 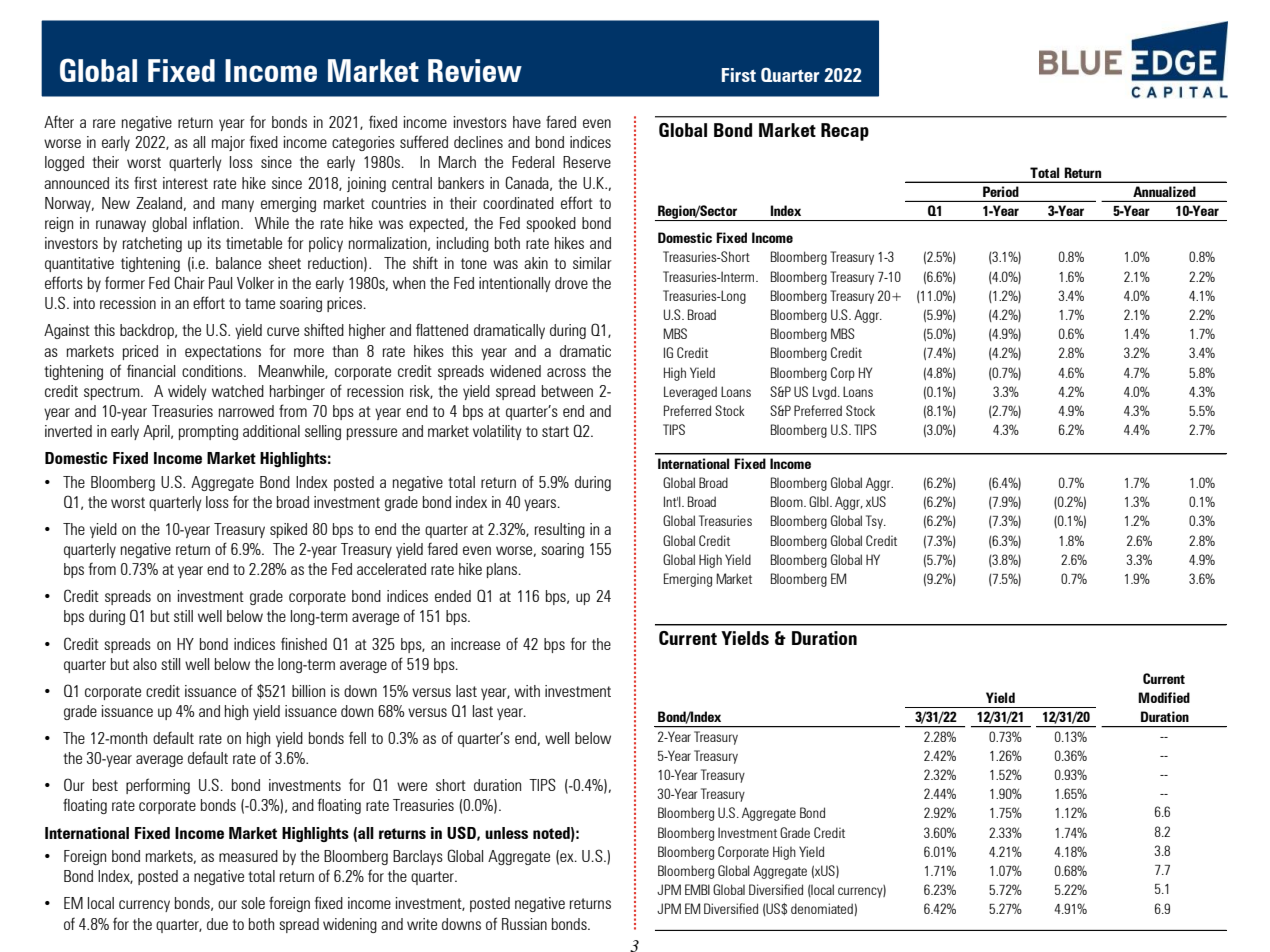 I want to click on unless, so click(x=506, y=833).
